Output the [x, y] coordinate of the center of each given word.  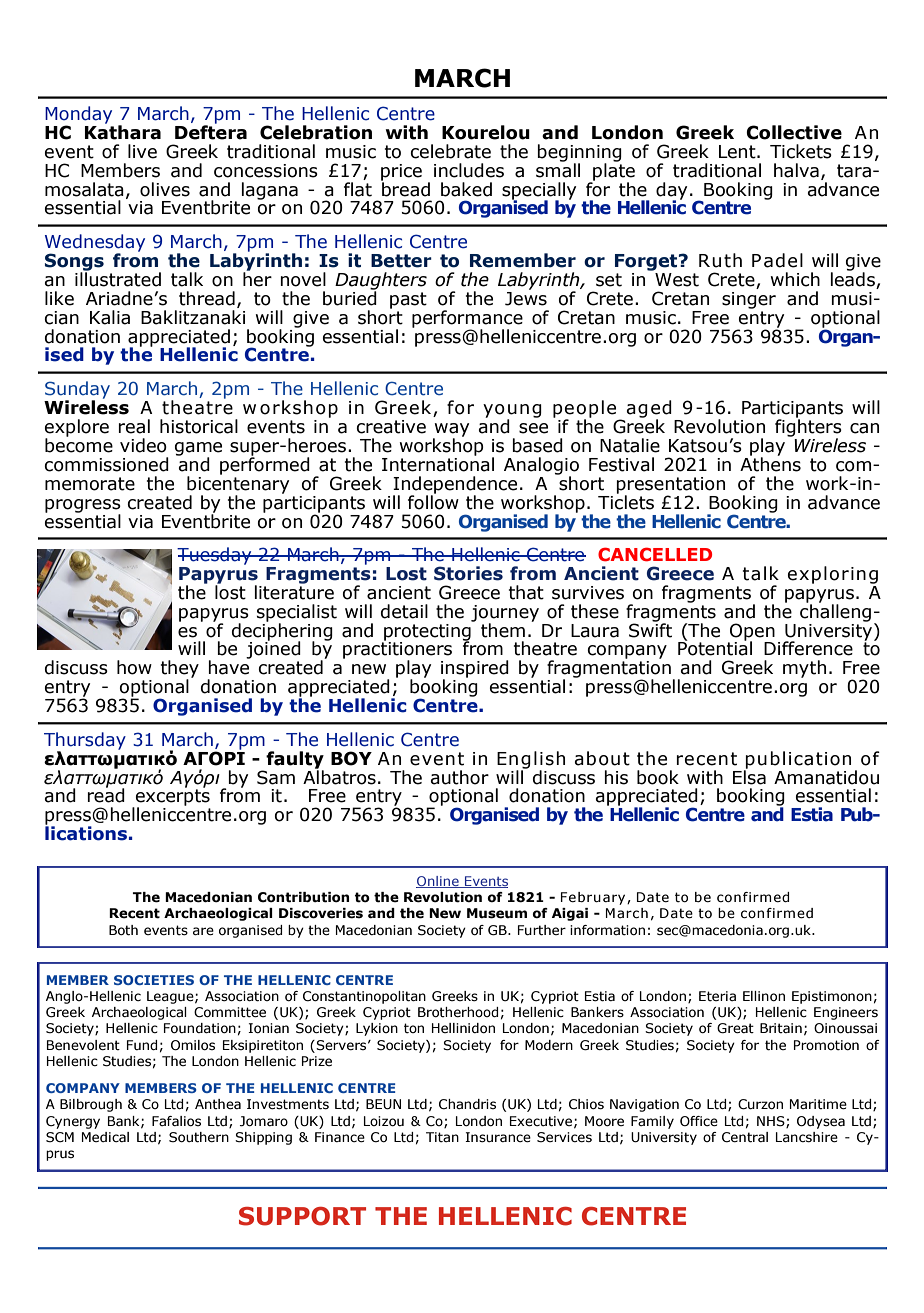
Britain [781, 1028]
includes [469, 170]
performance [467, 320]
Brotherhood [458, 1012]
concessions [266, 171]
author [460, 777]
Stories [468, 573]
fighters [808, 428]
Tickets [801, 151]
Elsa [749, 776]
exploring [833, 575]
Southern [199, 1137]
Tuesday [215, 556]
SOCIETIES [154, 980]
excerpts [172, 797]
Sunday [77, 391]
